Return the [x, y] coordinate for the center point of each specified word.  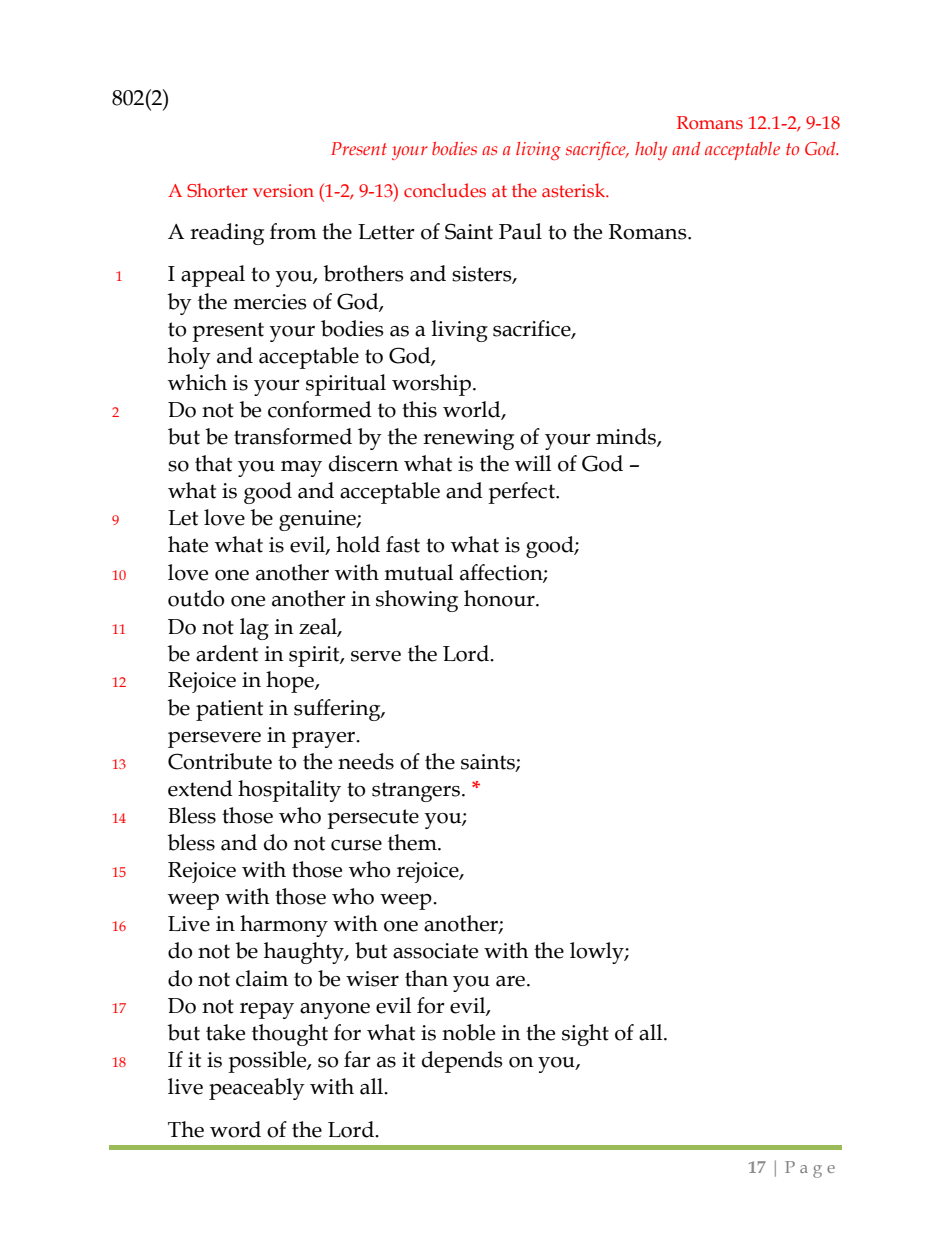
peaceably [257, 1089]
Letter [386, 232]
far [357, 1059]
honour [500, 598]
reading [227, 234]
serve [376, 656]
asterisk [574, 190]
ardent [227, 653]
